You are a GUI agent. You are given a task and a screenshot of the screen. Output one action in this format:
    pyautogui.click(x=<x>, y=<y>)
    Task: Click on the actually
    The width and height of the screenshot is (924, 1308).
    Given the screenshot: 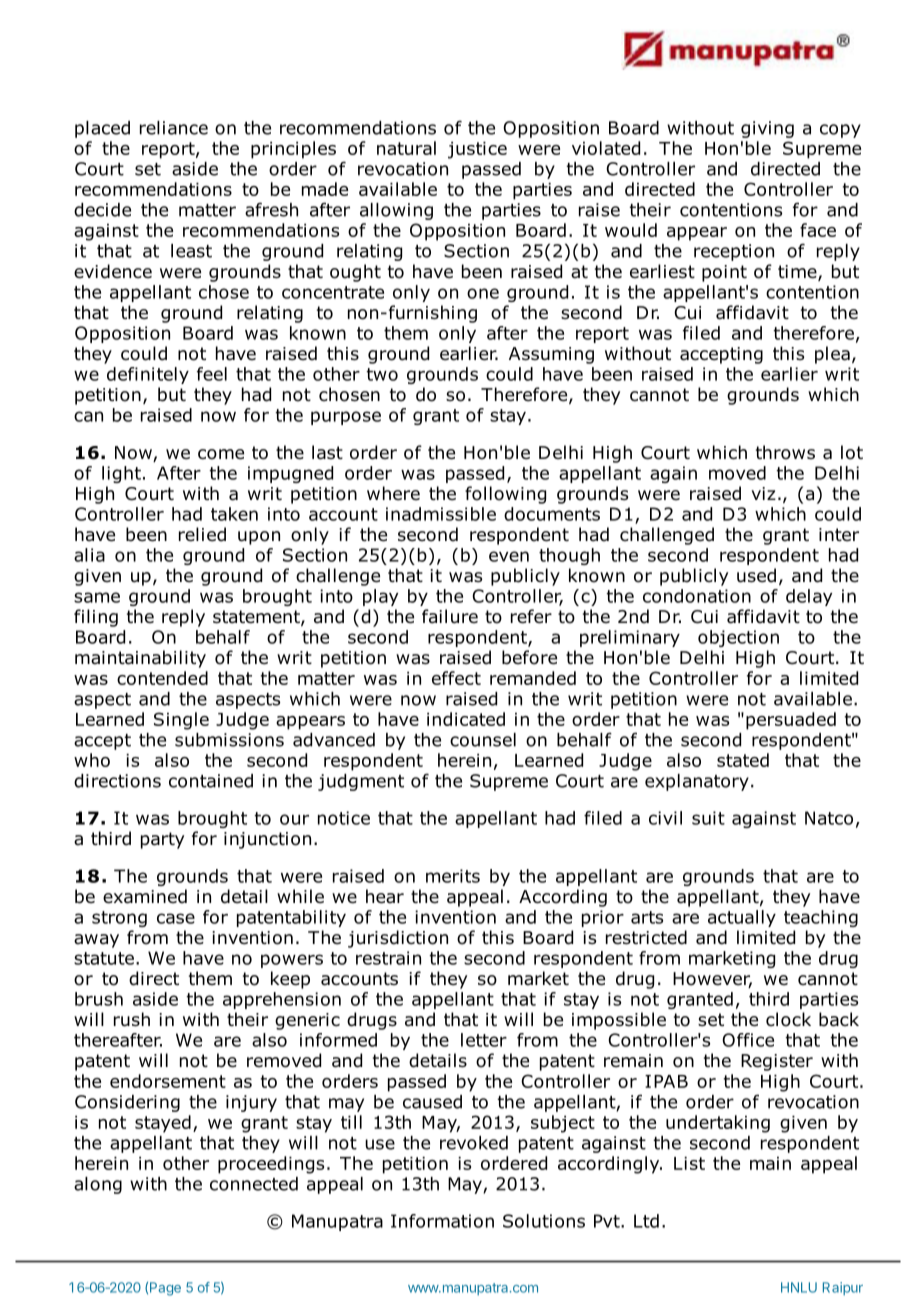 What is the action you would take?
    pyautogui.click(x=742, y=918)
